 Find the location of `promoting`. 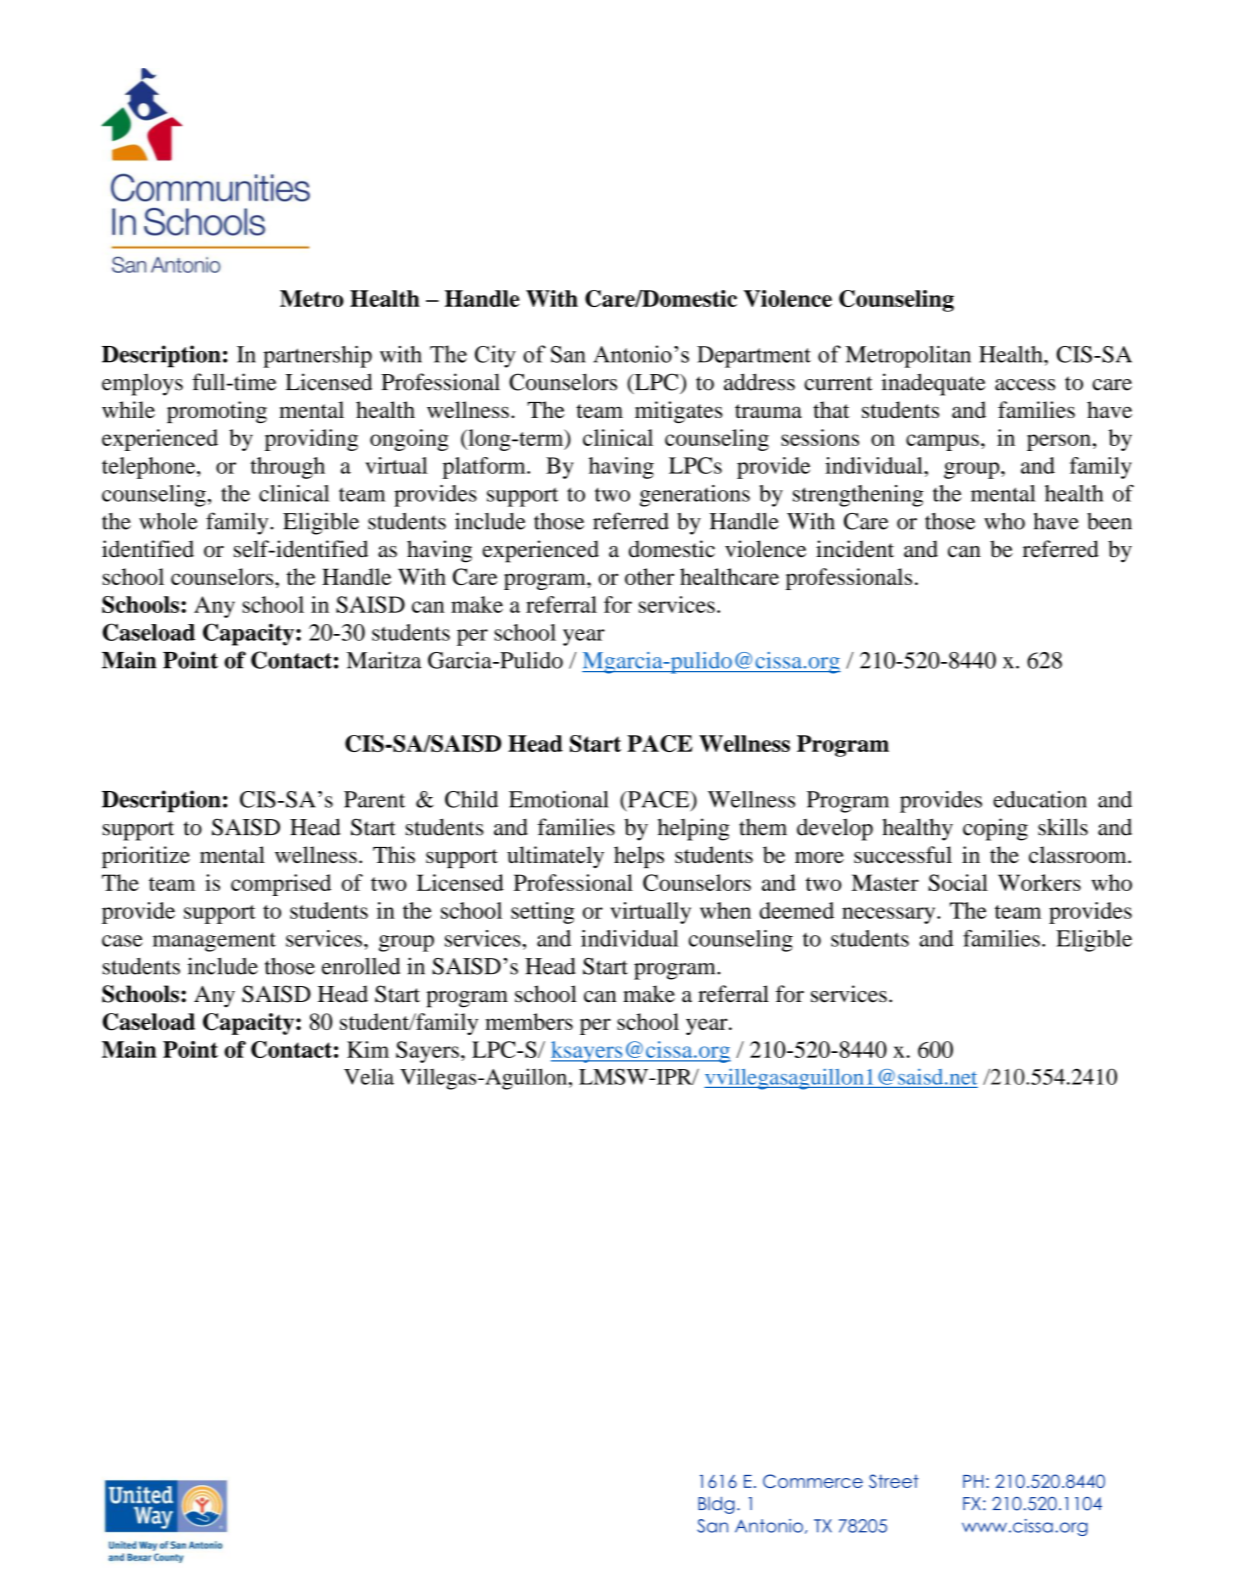

promoting is located at coordinates (217, 412).
